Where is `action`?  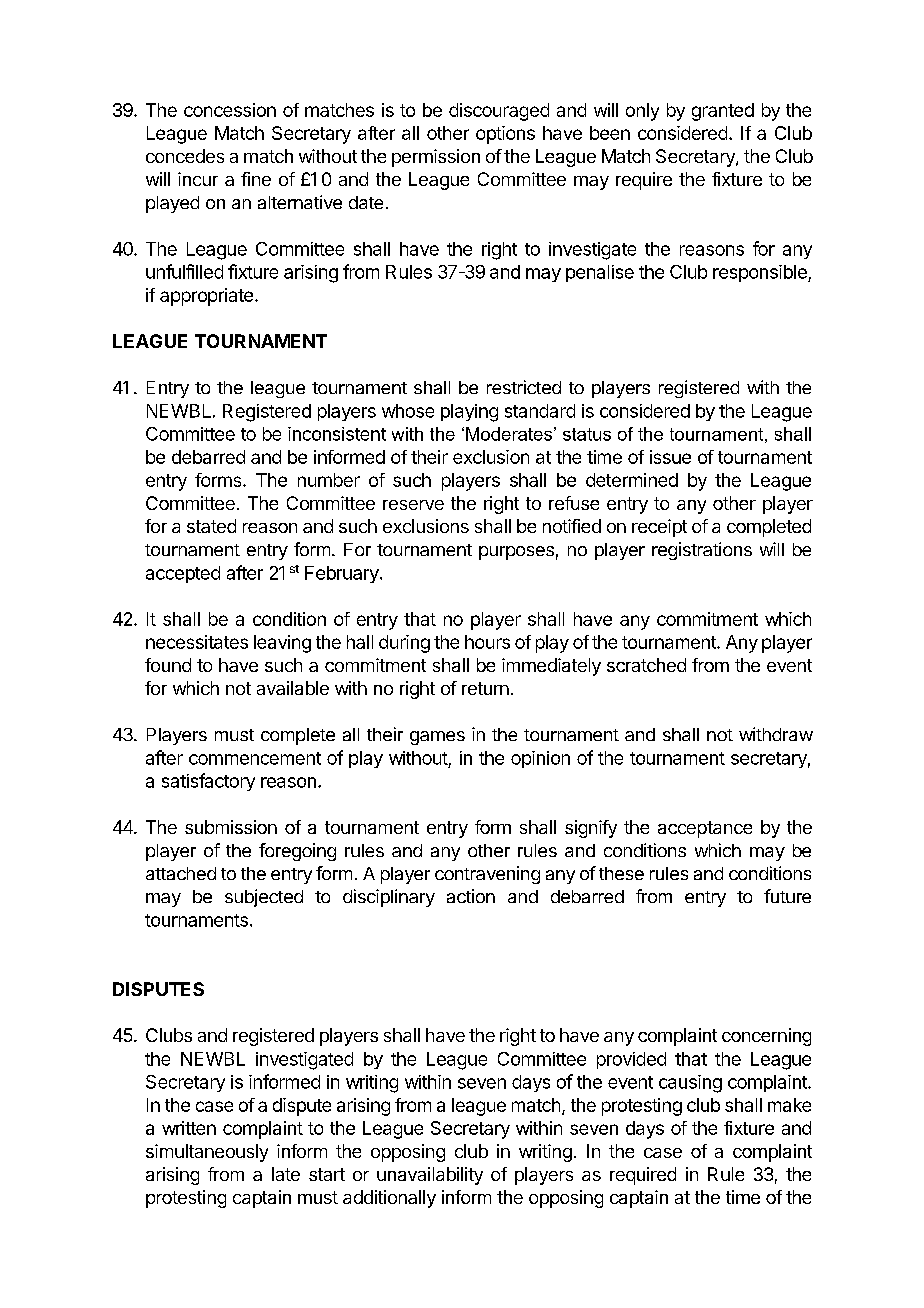
action is located at coordinates (471, 896).
